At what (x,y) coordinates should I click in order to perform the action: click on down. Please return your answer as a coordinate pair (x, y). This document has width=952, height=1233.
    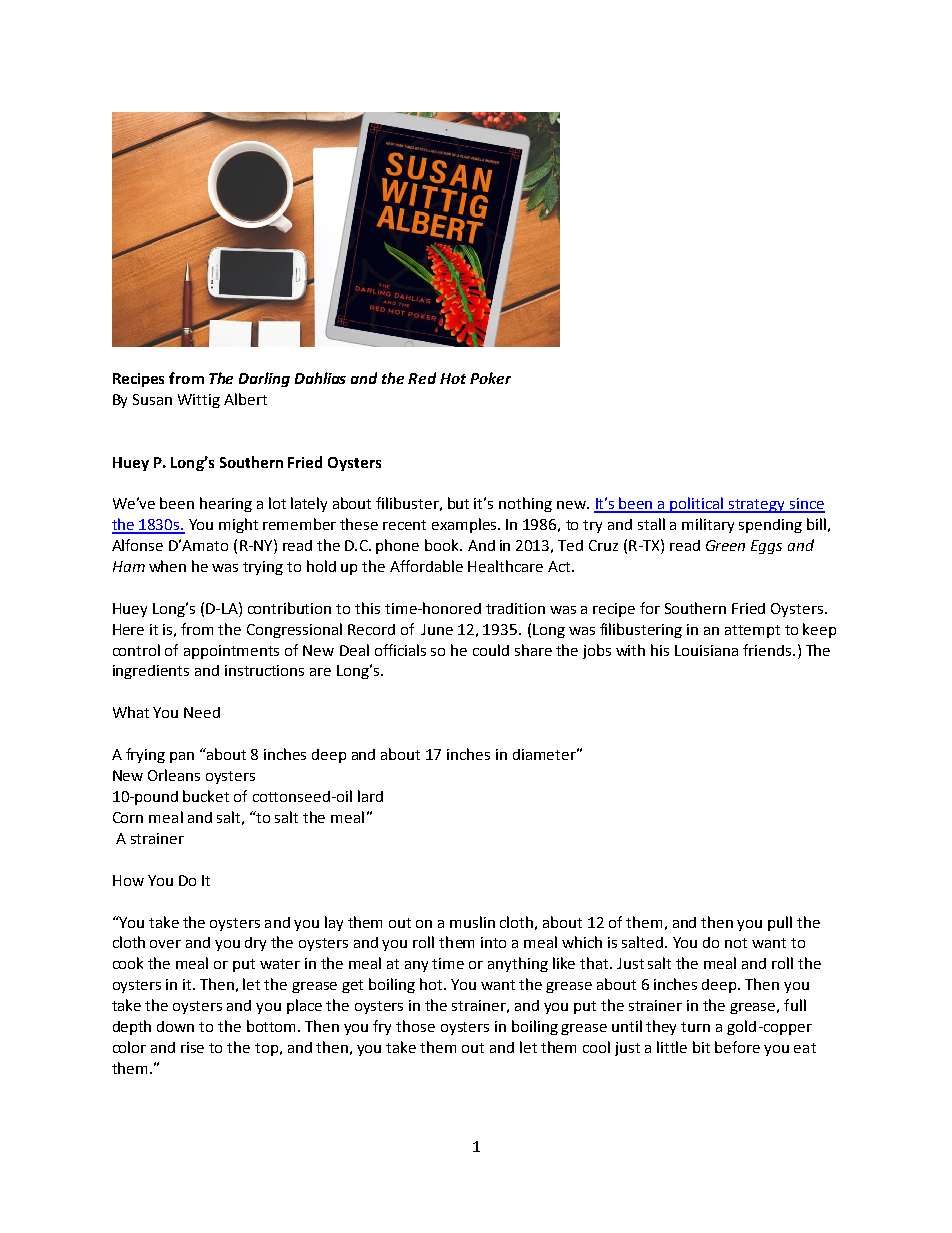
    Looking at the image, I should click on (175, 1026).
